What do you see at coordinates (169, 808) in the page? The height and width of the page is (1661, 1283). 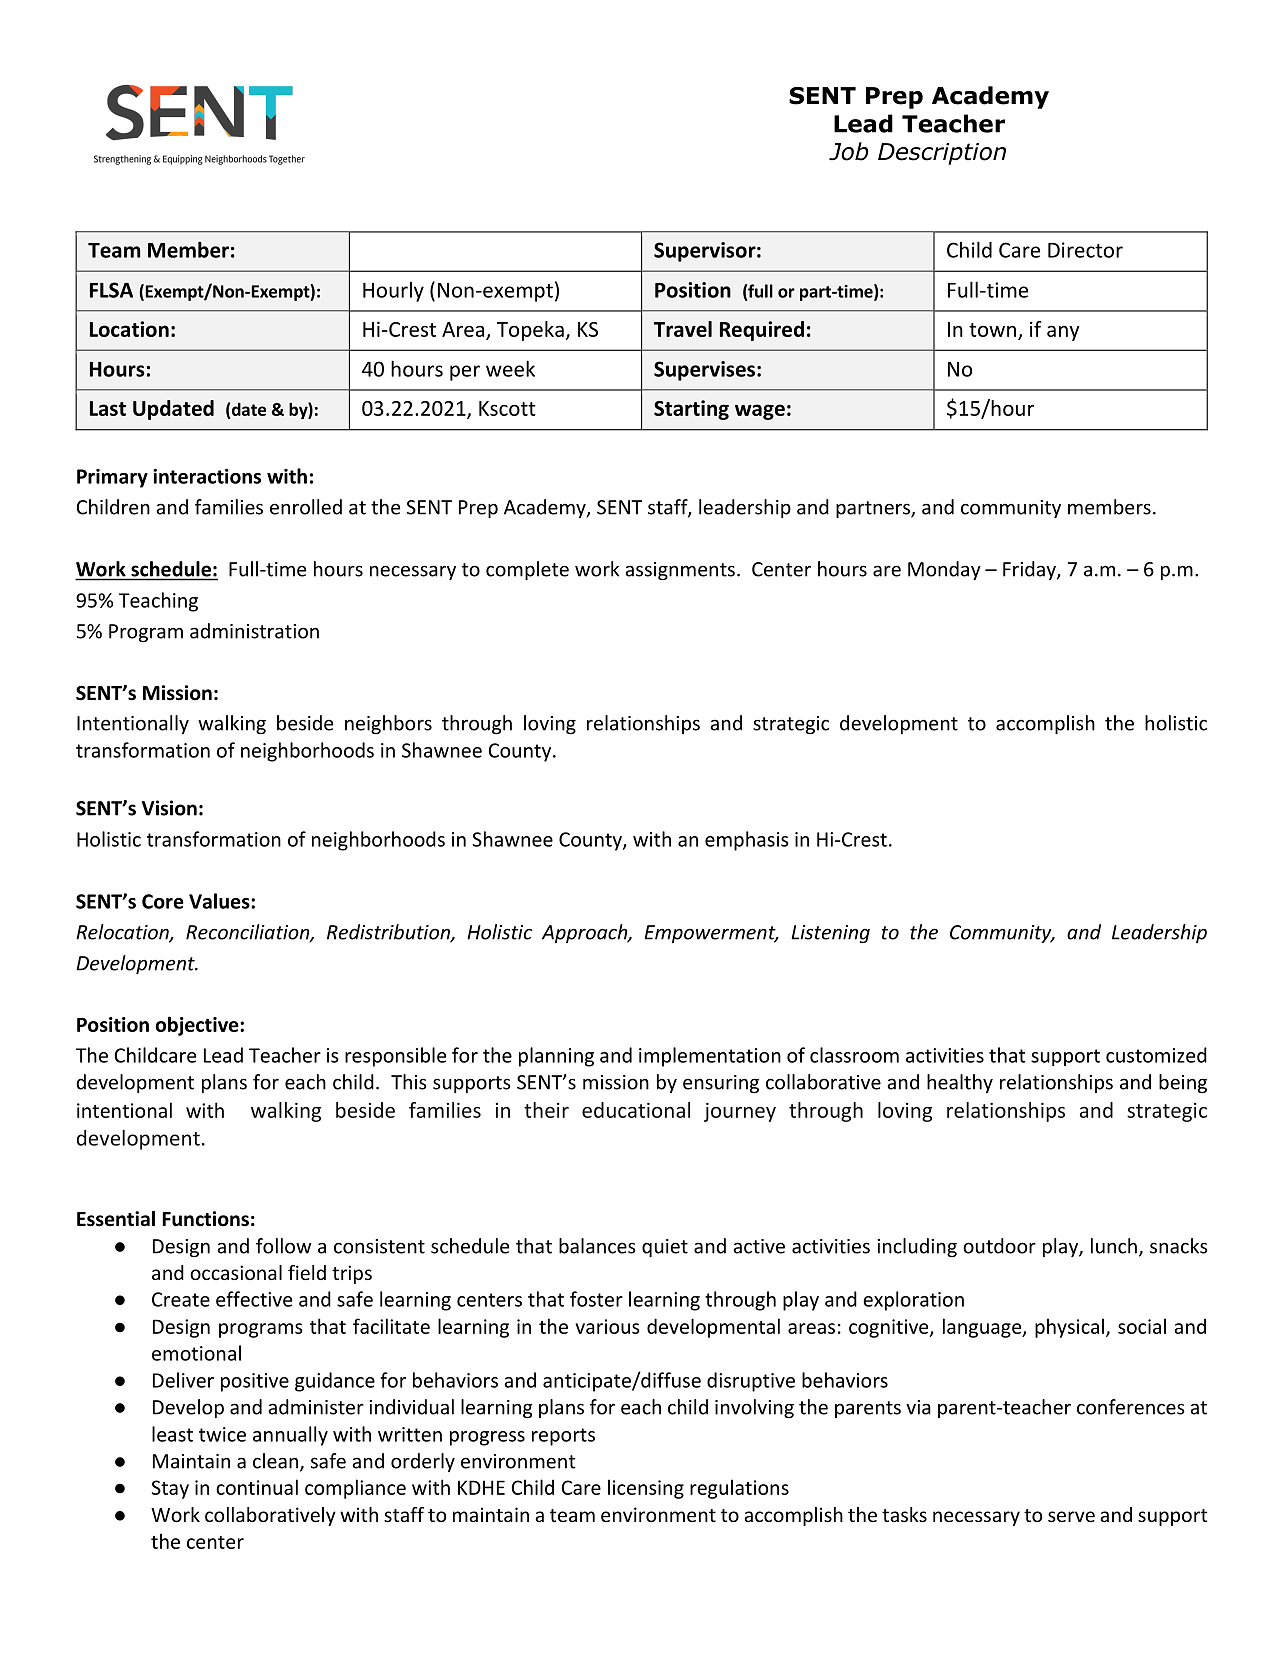 I see `Vision` at bounding box center [169, 808].
